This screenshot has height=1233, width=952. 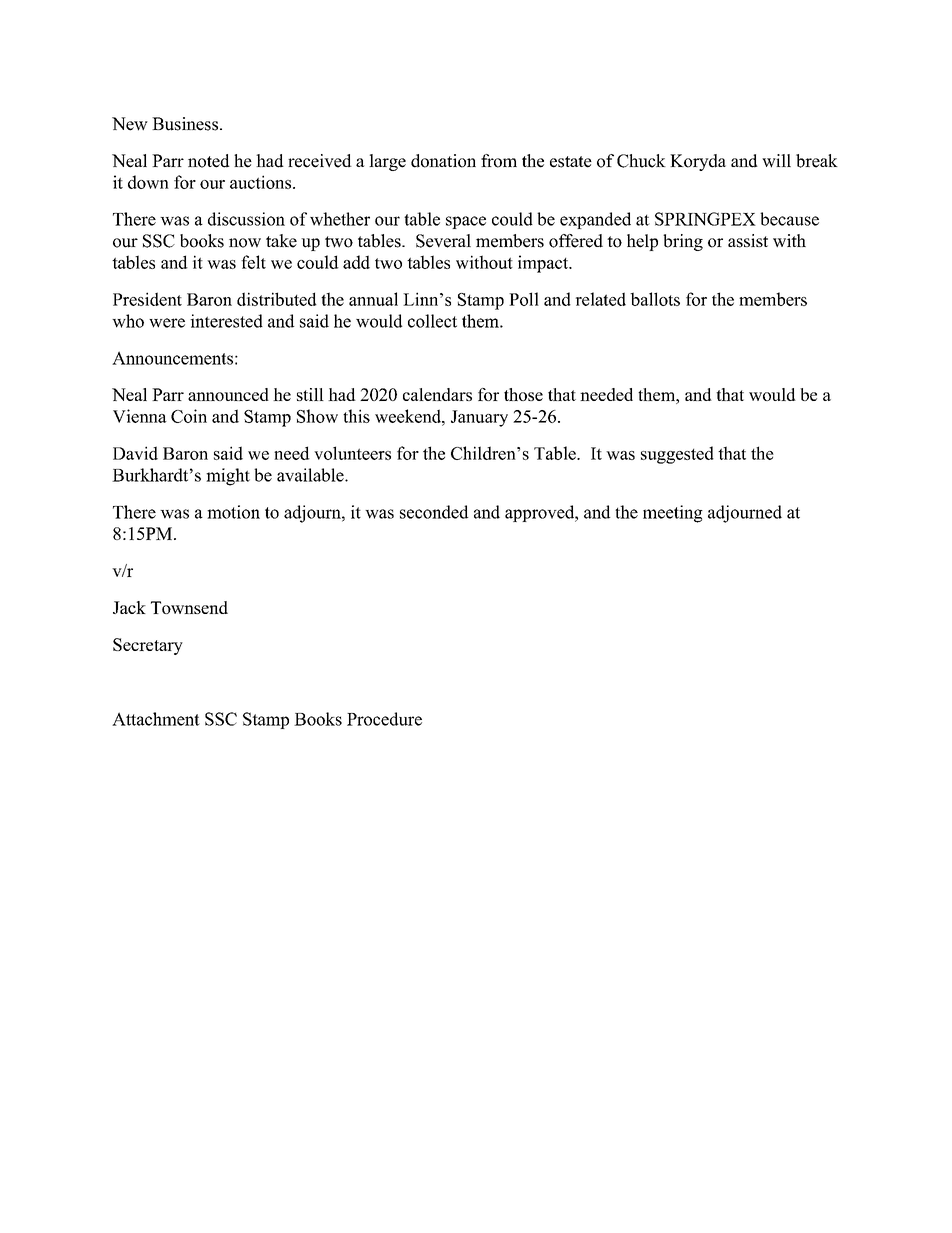 What do you see at coordinates (776, 161) in the screenshot?
I see `will` at bounding box center [776, 161].
